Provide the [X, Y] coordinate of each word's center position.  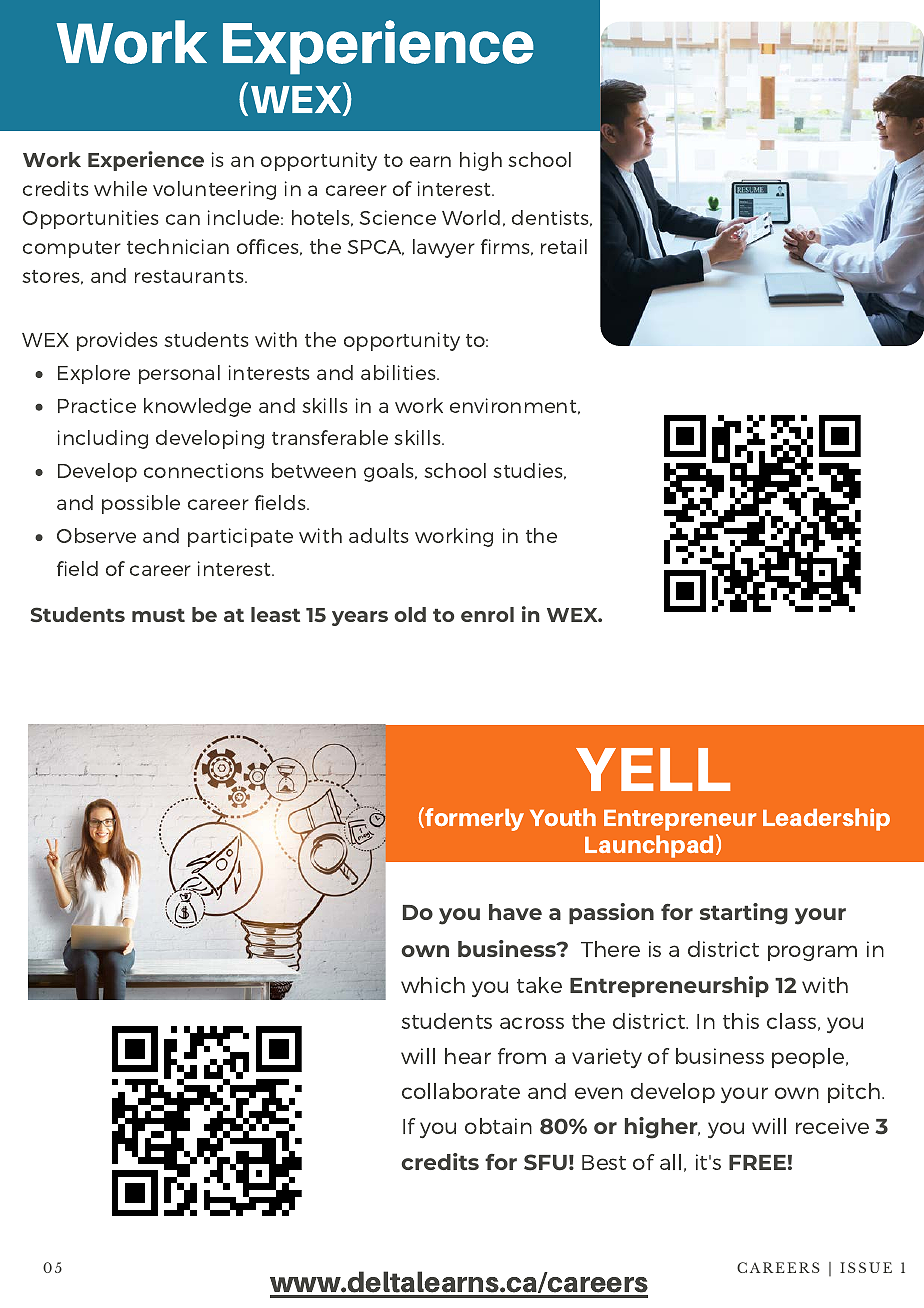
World [471, 217]
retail [564, 246]
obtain [498, 1126]
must [158, 615]
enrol [487, 614]
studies [529, 471]
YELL [653, 769]
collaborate [461, 1091]
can [183, 219]
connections [203, 470]
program [812, 953]
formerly [474, 819]
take [539, 985]
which [433, 985]
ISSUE [866, 1267]
